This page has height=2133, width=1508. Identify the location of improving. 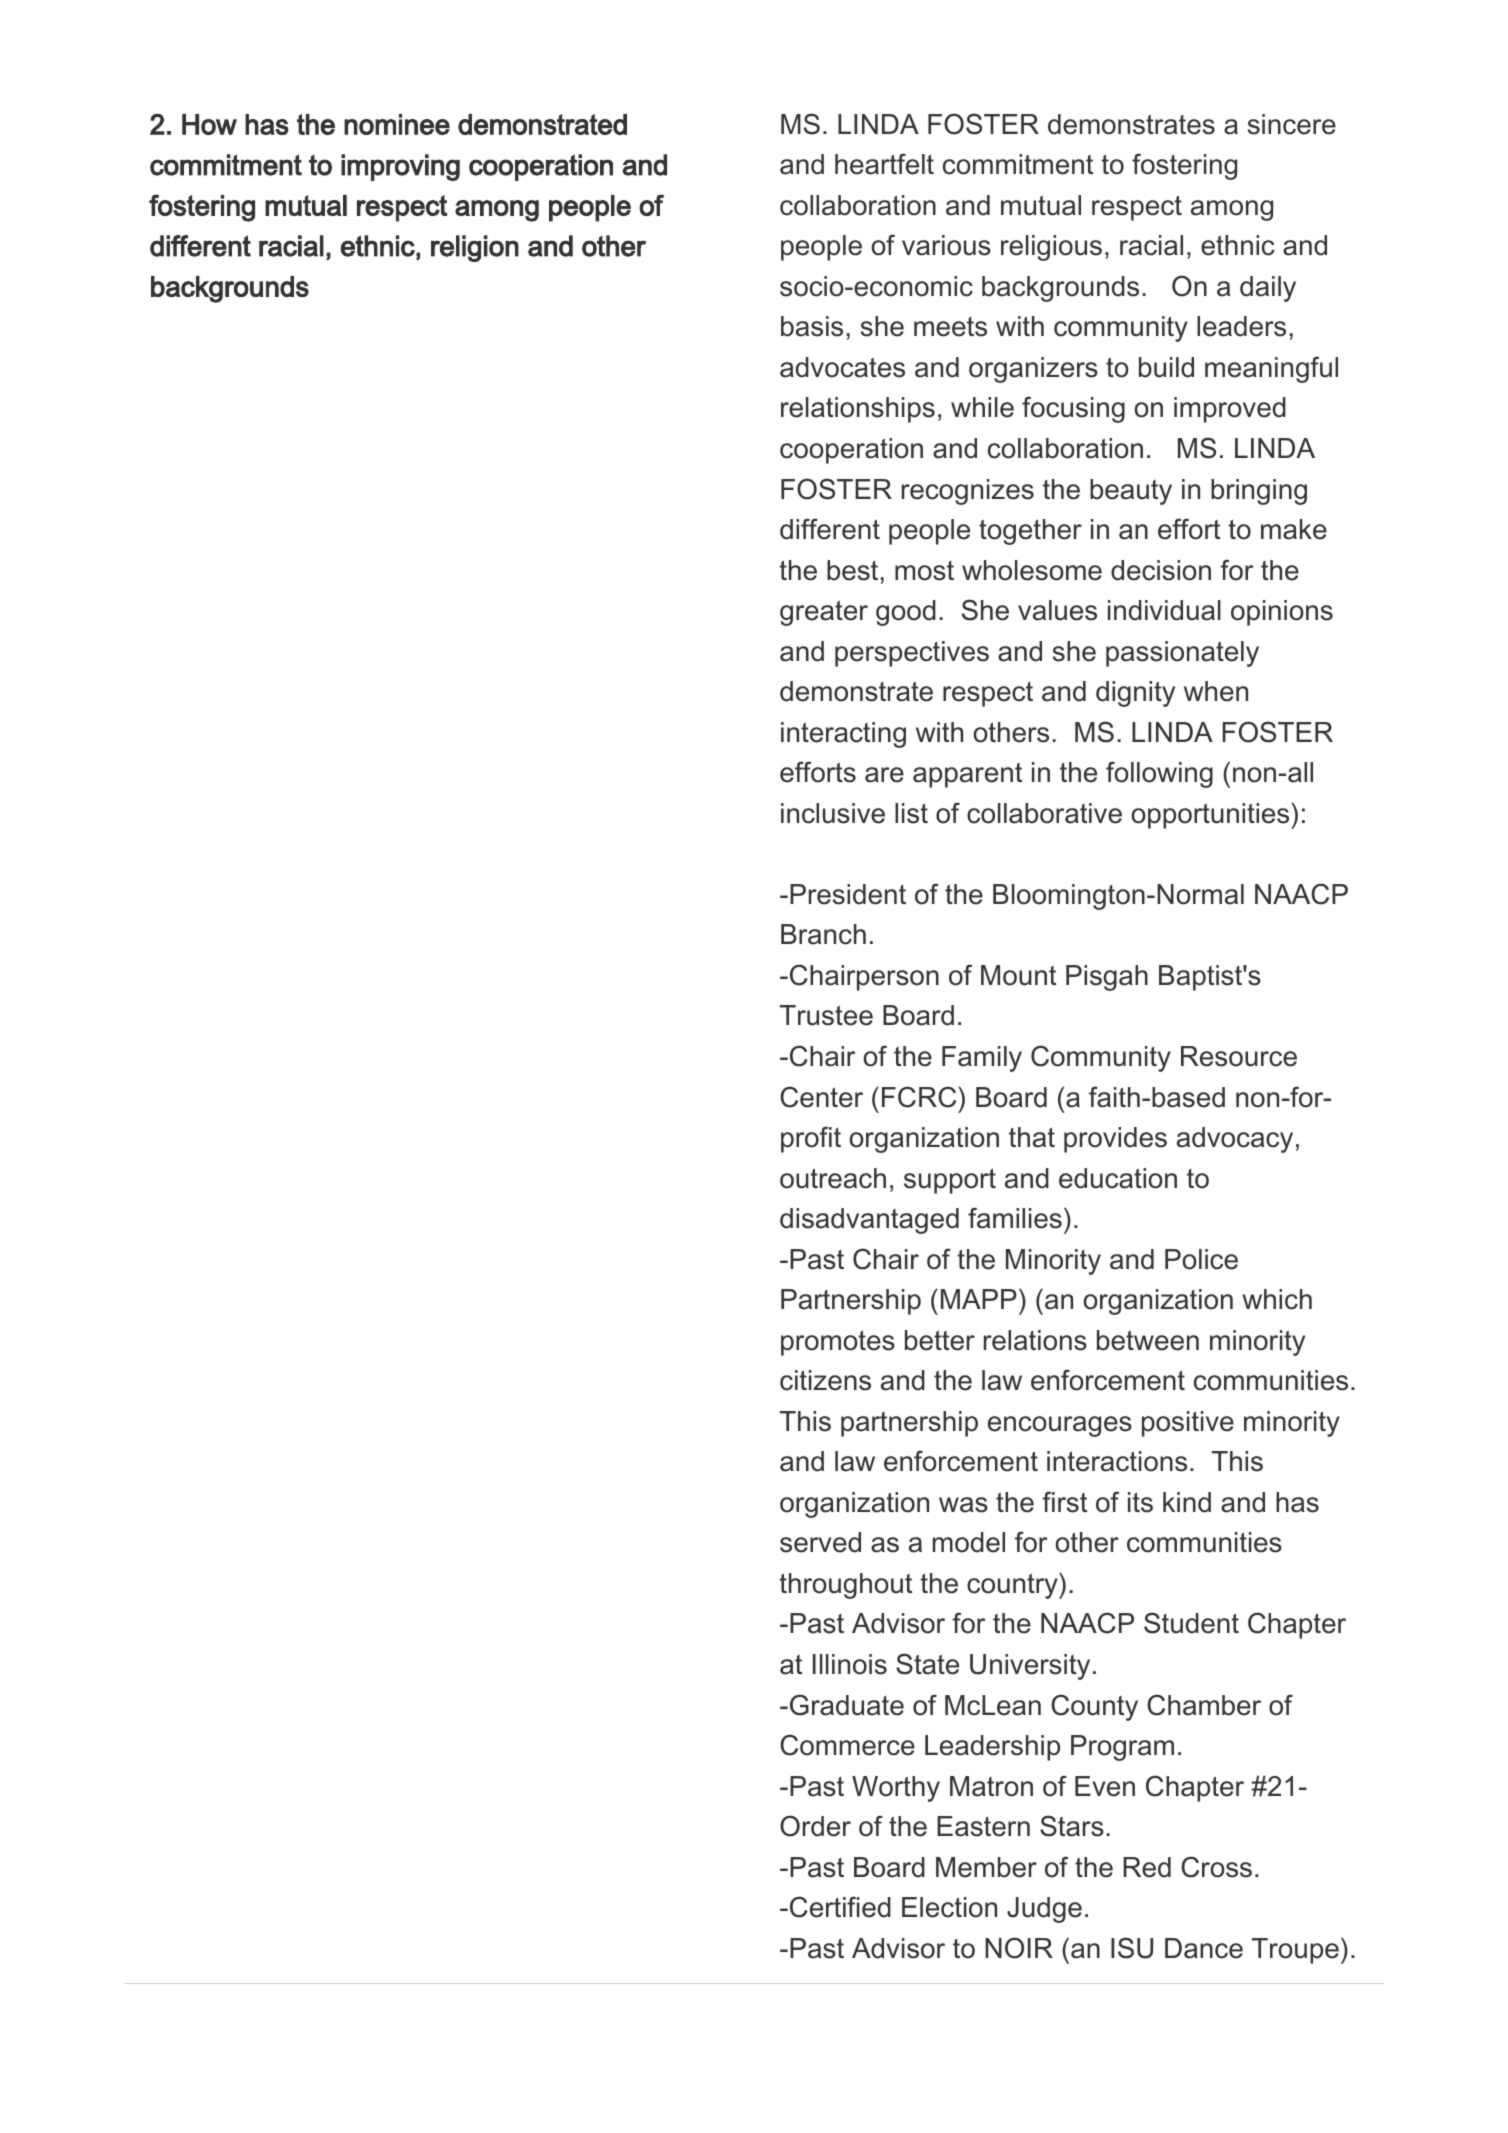
(400, 167).
